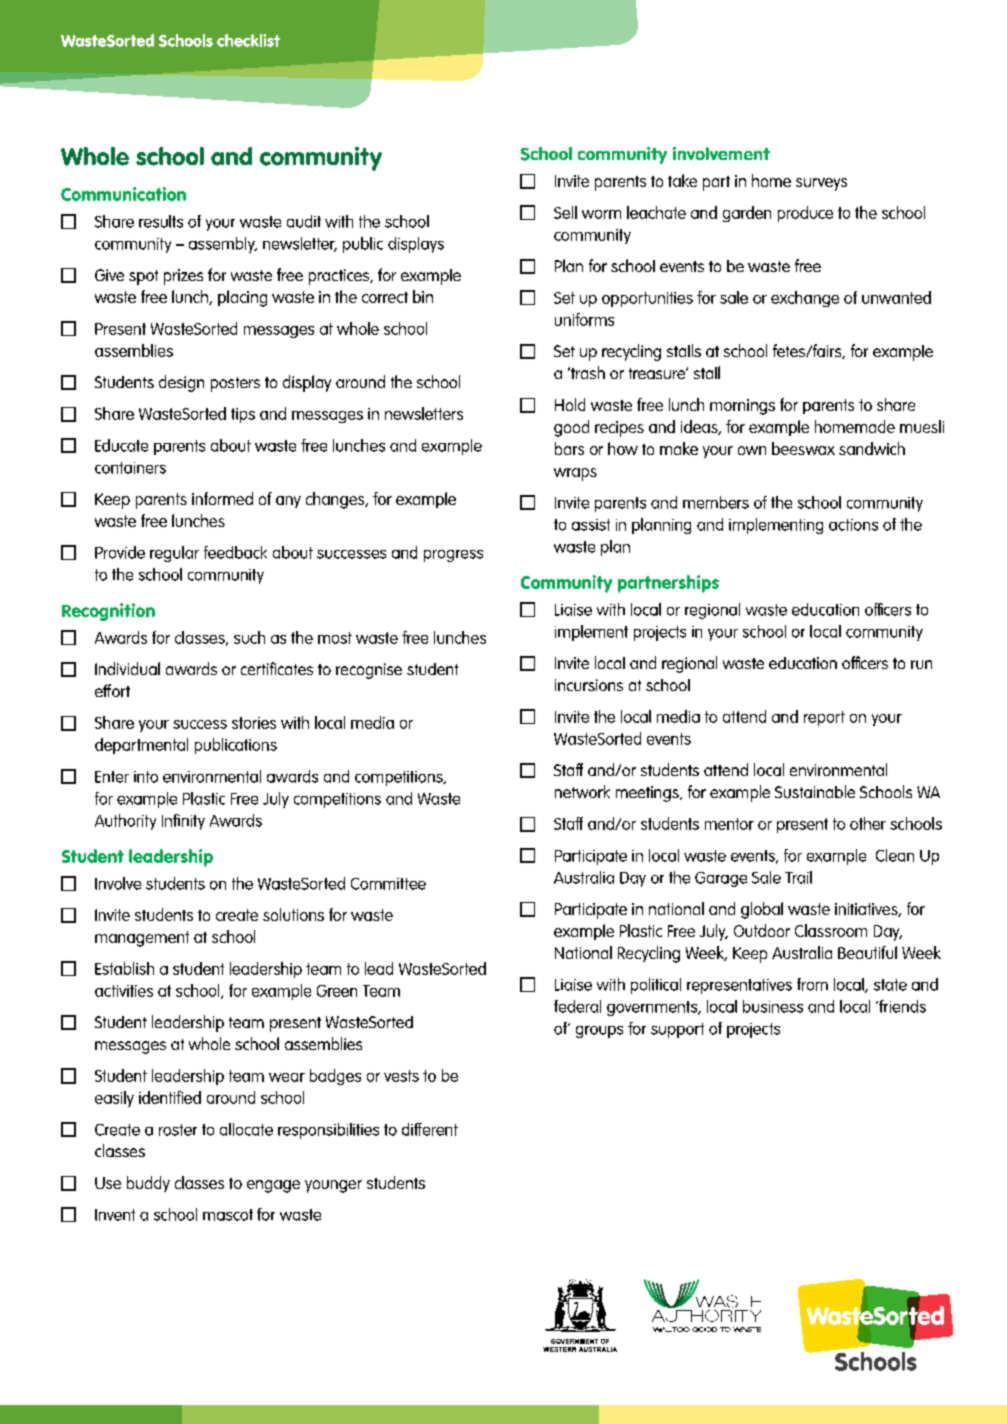 Image resolution: width=1007 pixels, height=1424 pixels. I want to click on Sell, so click(565, 212).
